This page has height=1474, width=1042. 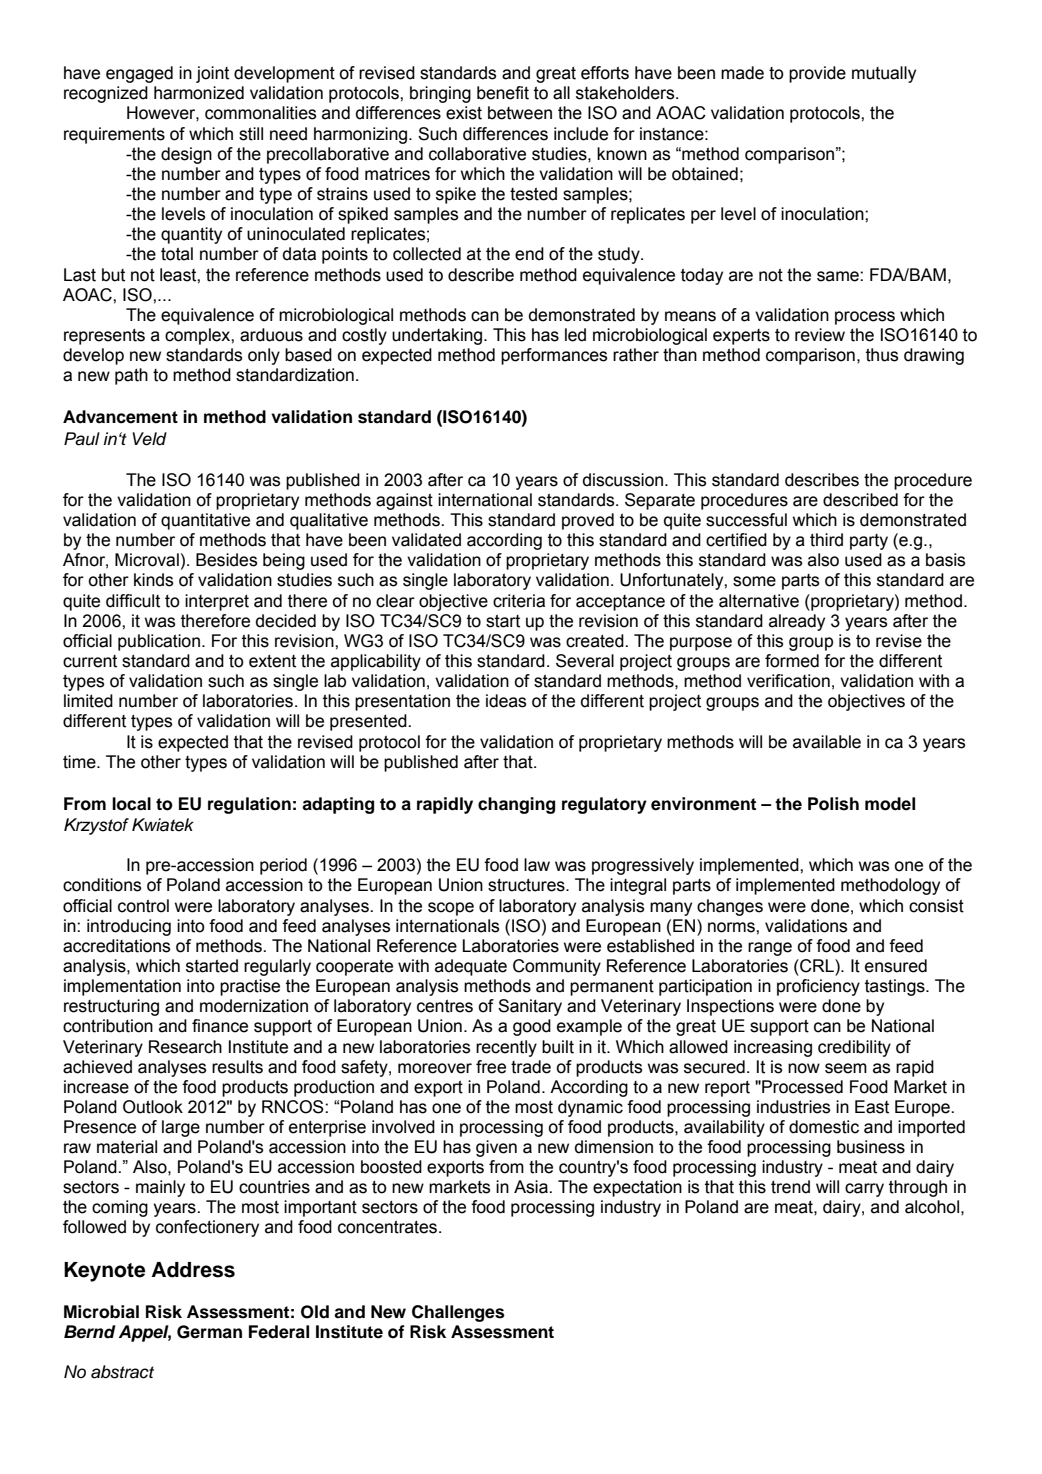 What do you see at coordinates (205, 521) in the page?
I see `quantitative` at bounding box center [205, 521].
